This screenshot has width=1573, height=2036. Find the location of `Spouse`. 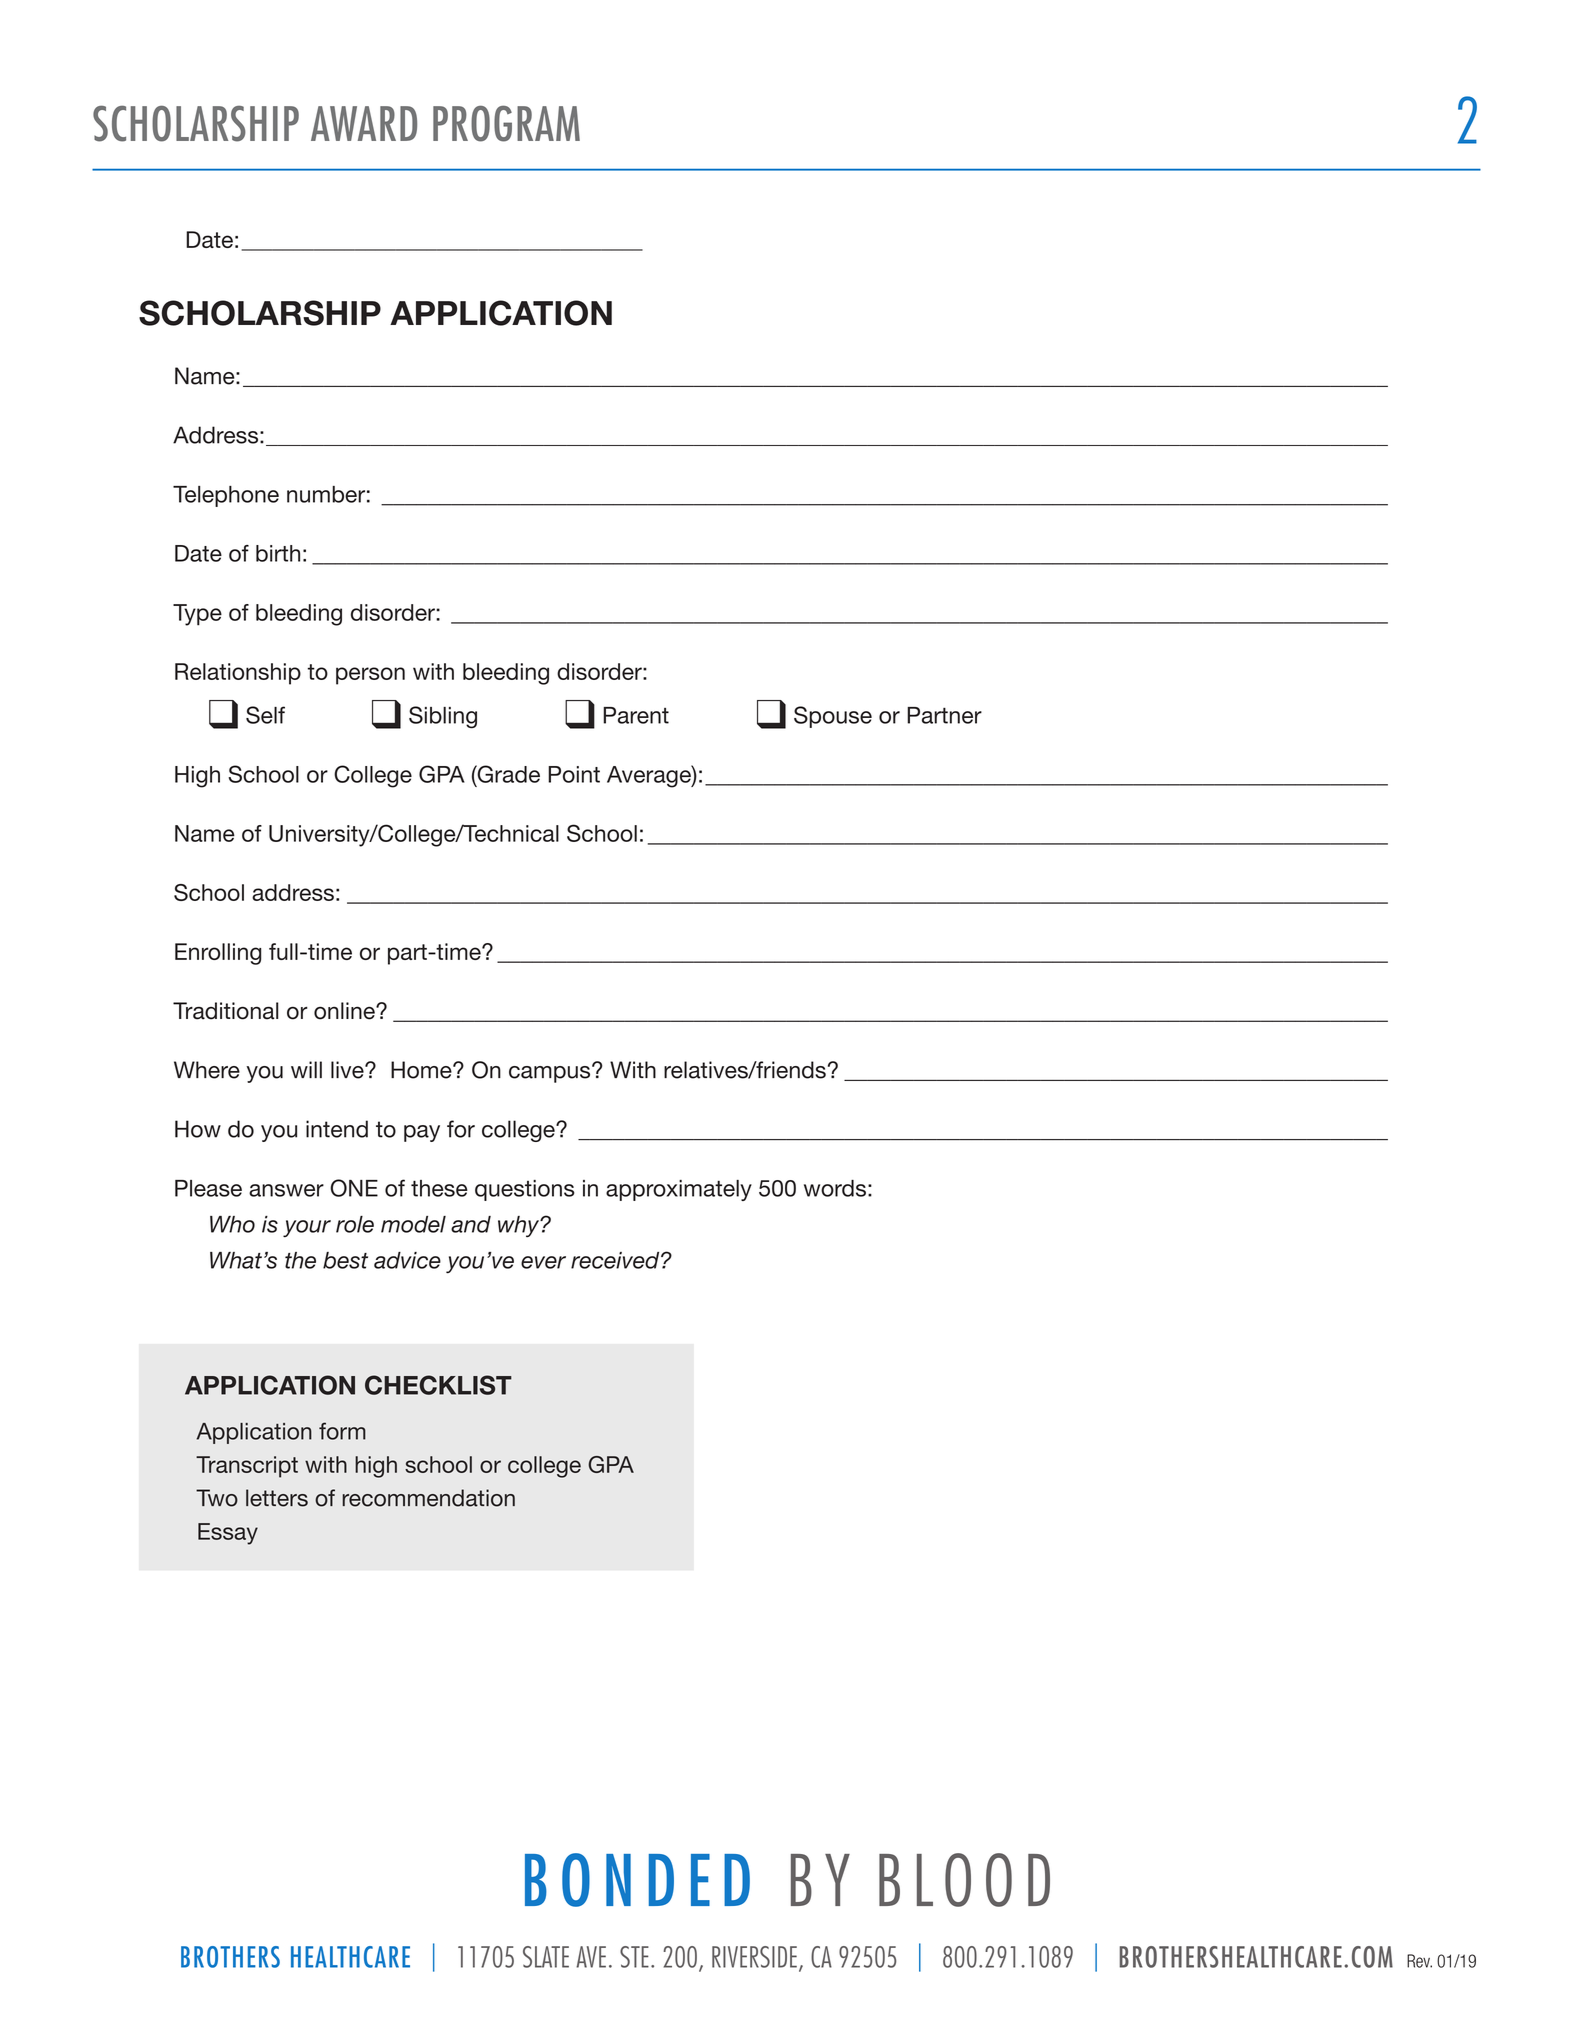

Spouse is located at coordinates (833, 717).
